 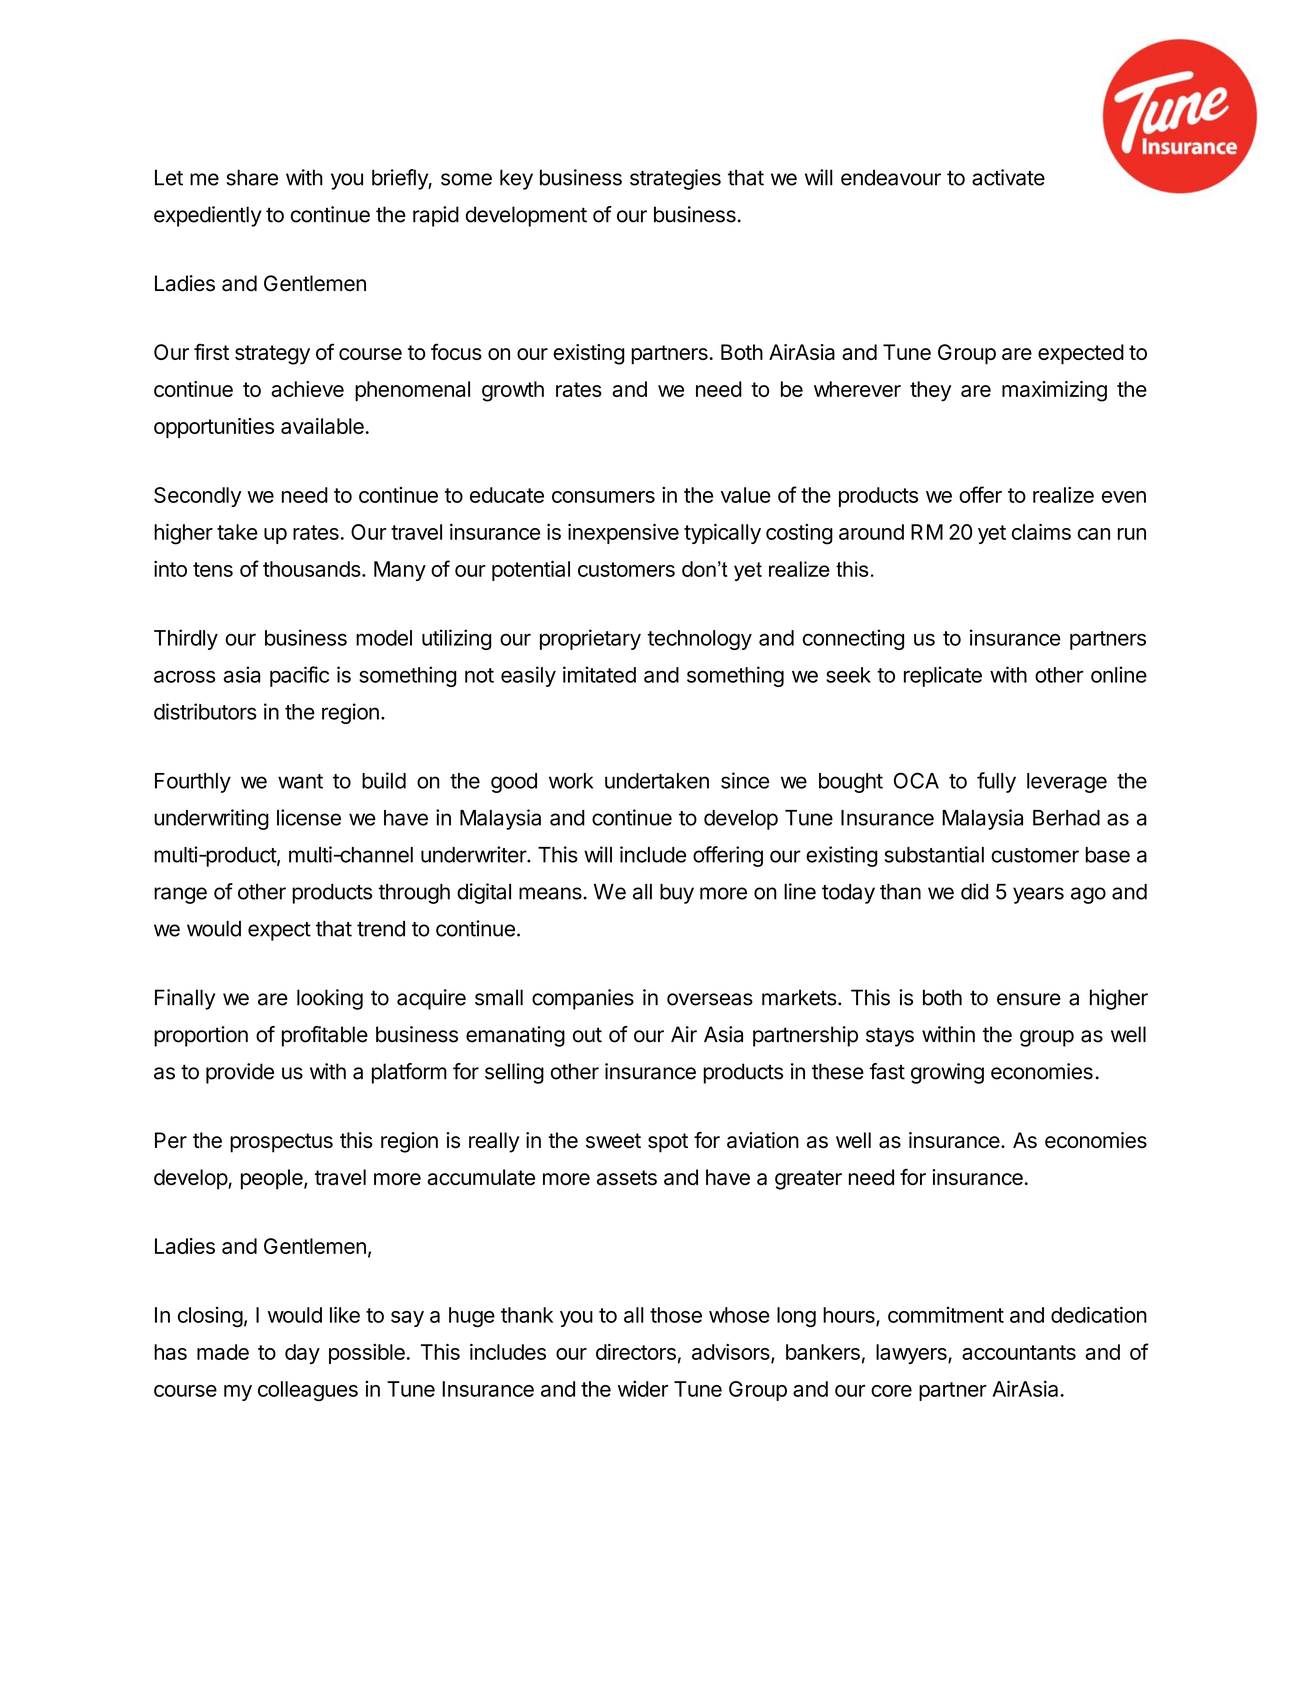 I want to click on directors, so click(x=636, y=1352).
